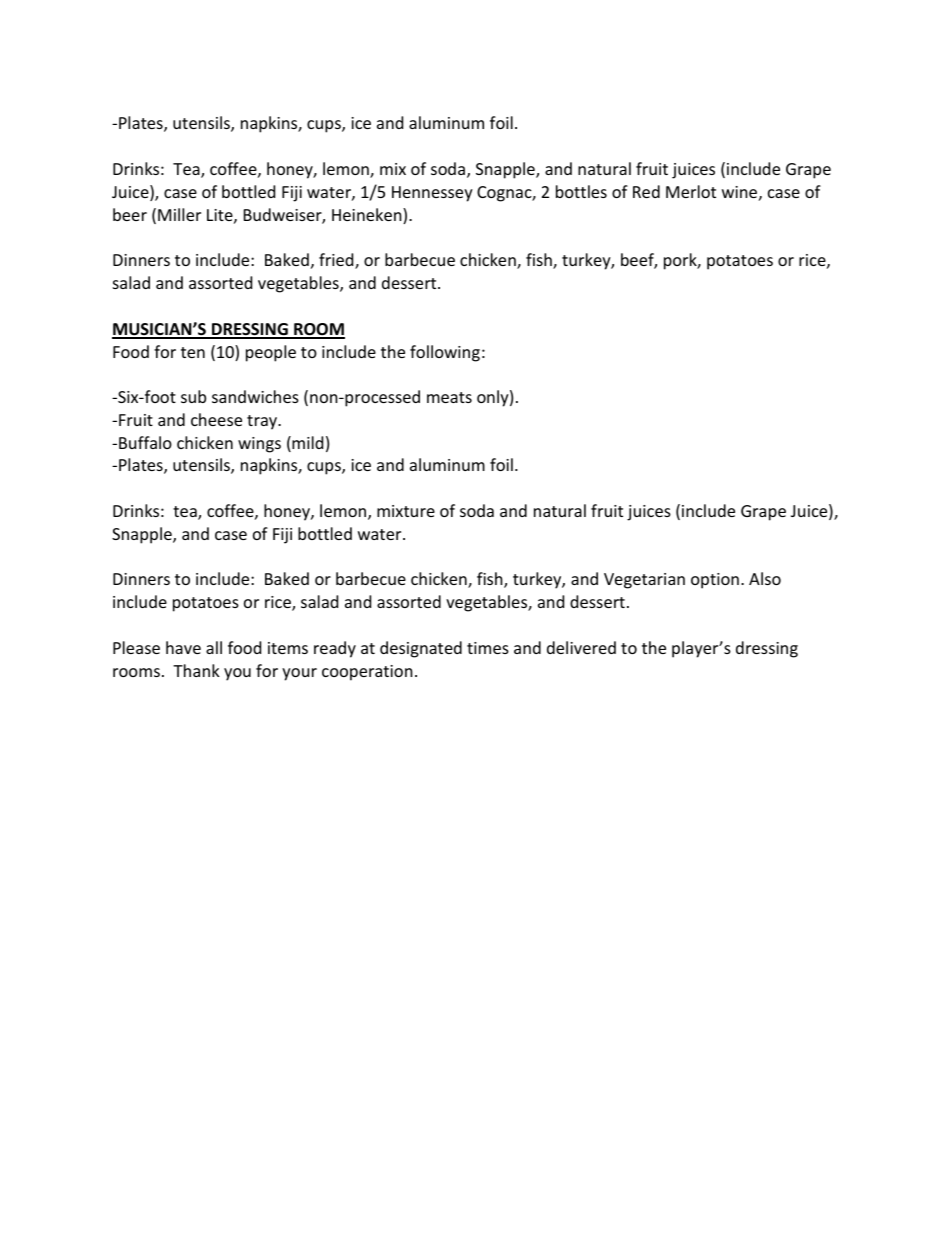  I want to click on meats, so click(449, 397).
